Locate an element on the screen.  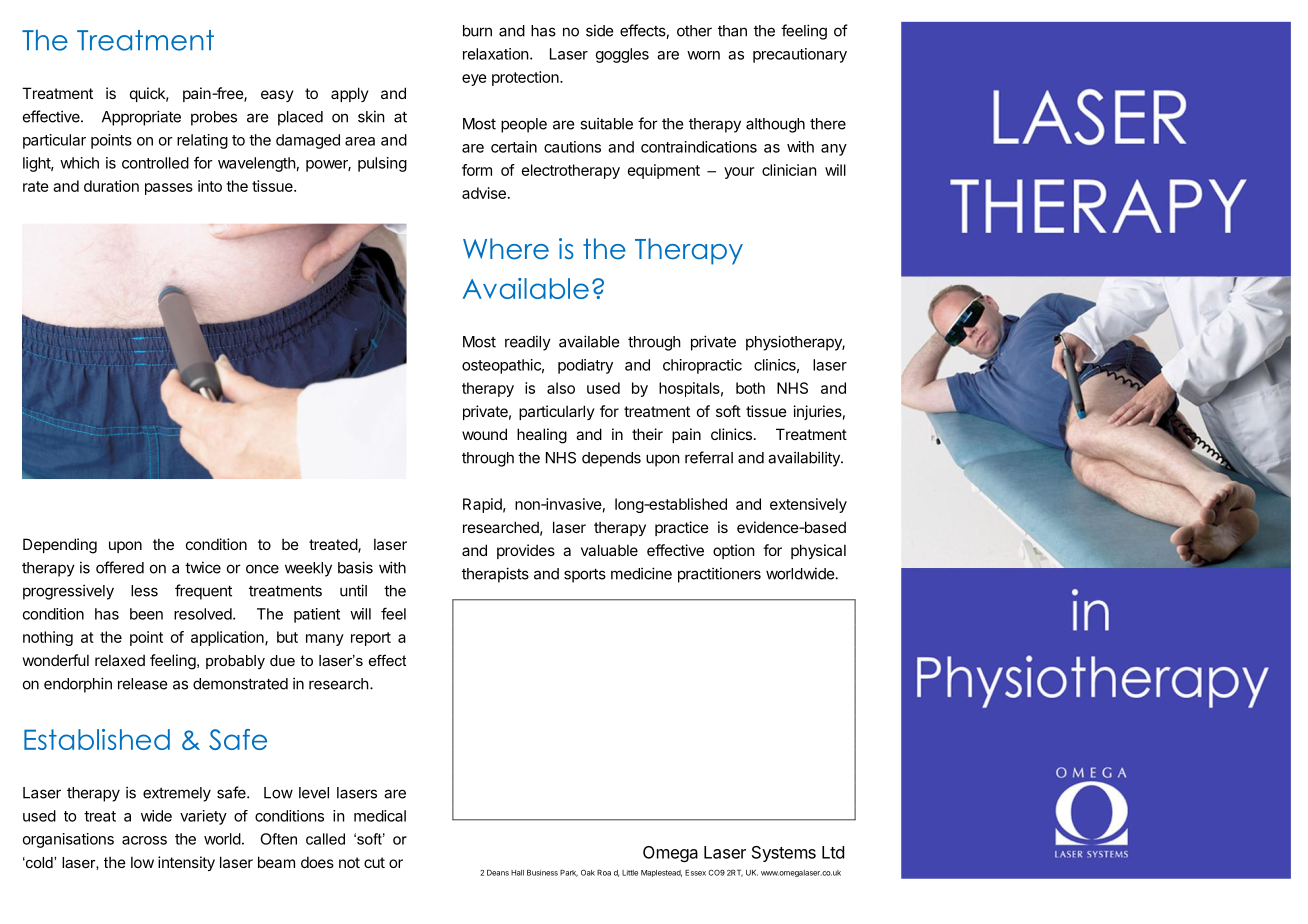
worn is located at coordinates (703, 55).
